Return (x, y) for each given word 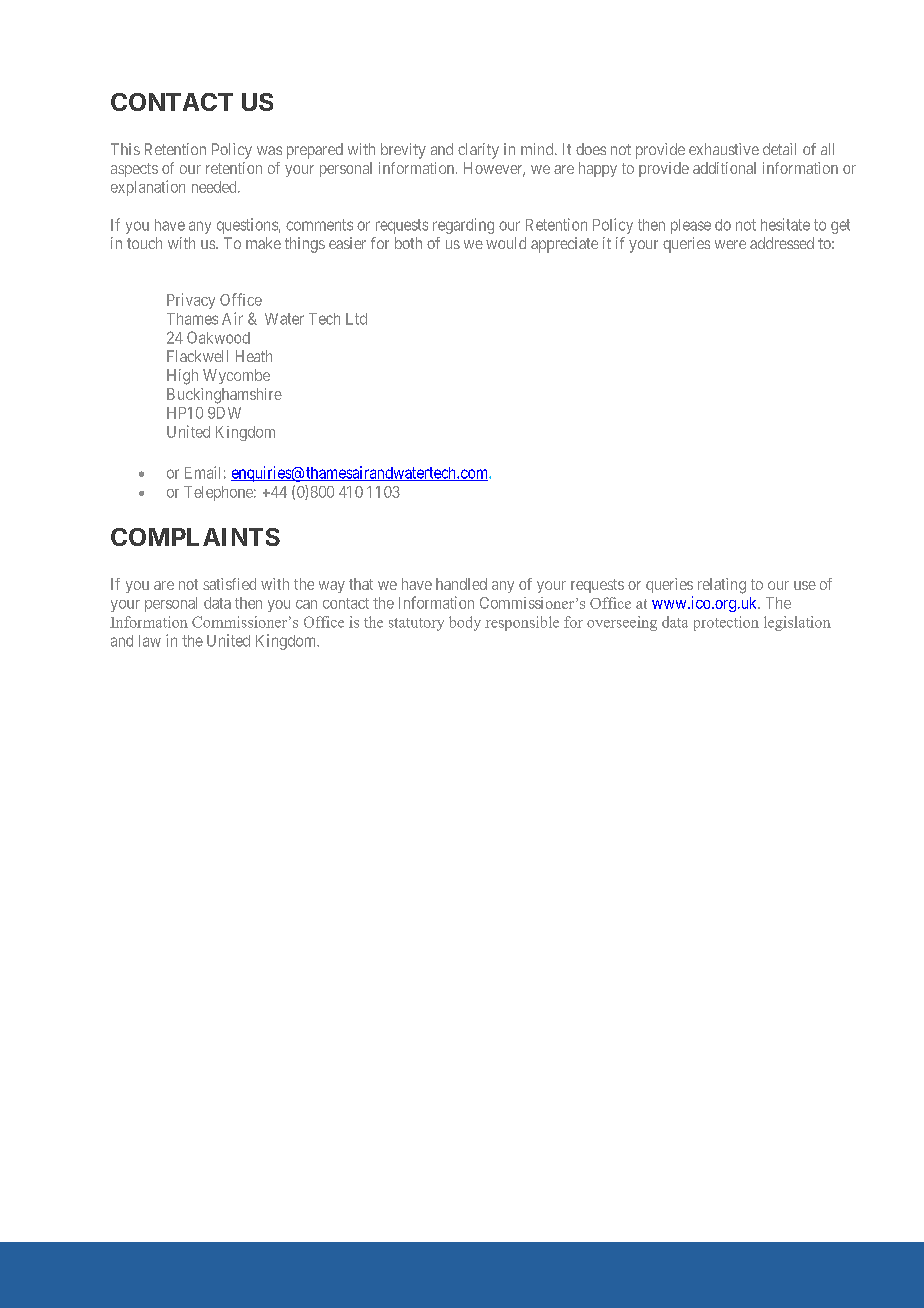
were (730, 244)
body (465, 623)
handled (461, 584)
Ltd (356, 319)
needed (215, 187)
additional (724, 168)
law (150, 641)
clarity (478, 151)
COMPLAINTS (195, 537)
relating (722, 586)
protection (726, 623)
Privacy (191, 301)
